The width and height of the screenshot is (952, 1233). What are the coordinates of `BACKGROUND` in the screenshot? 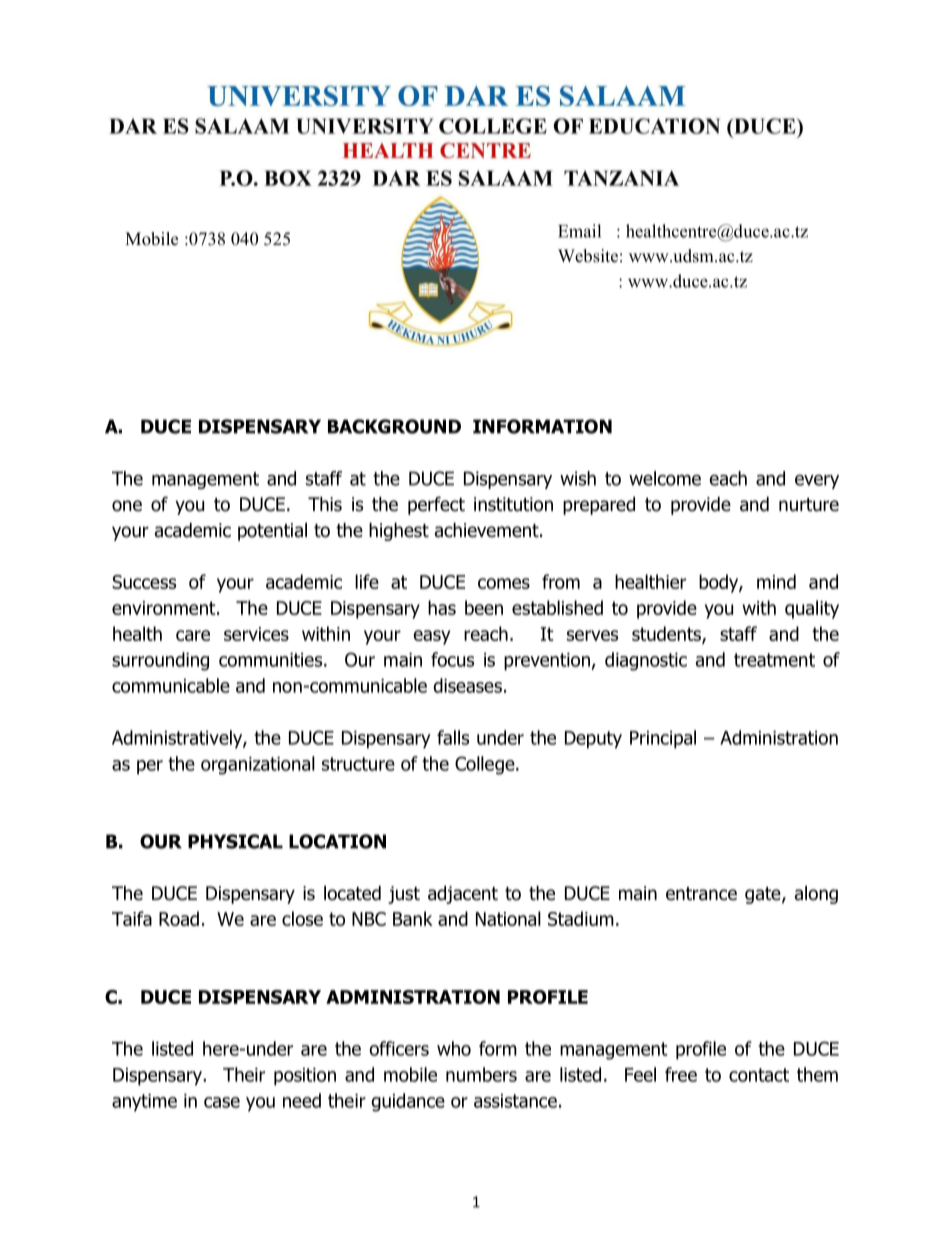 It's located at (394, 426).
